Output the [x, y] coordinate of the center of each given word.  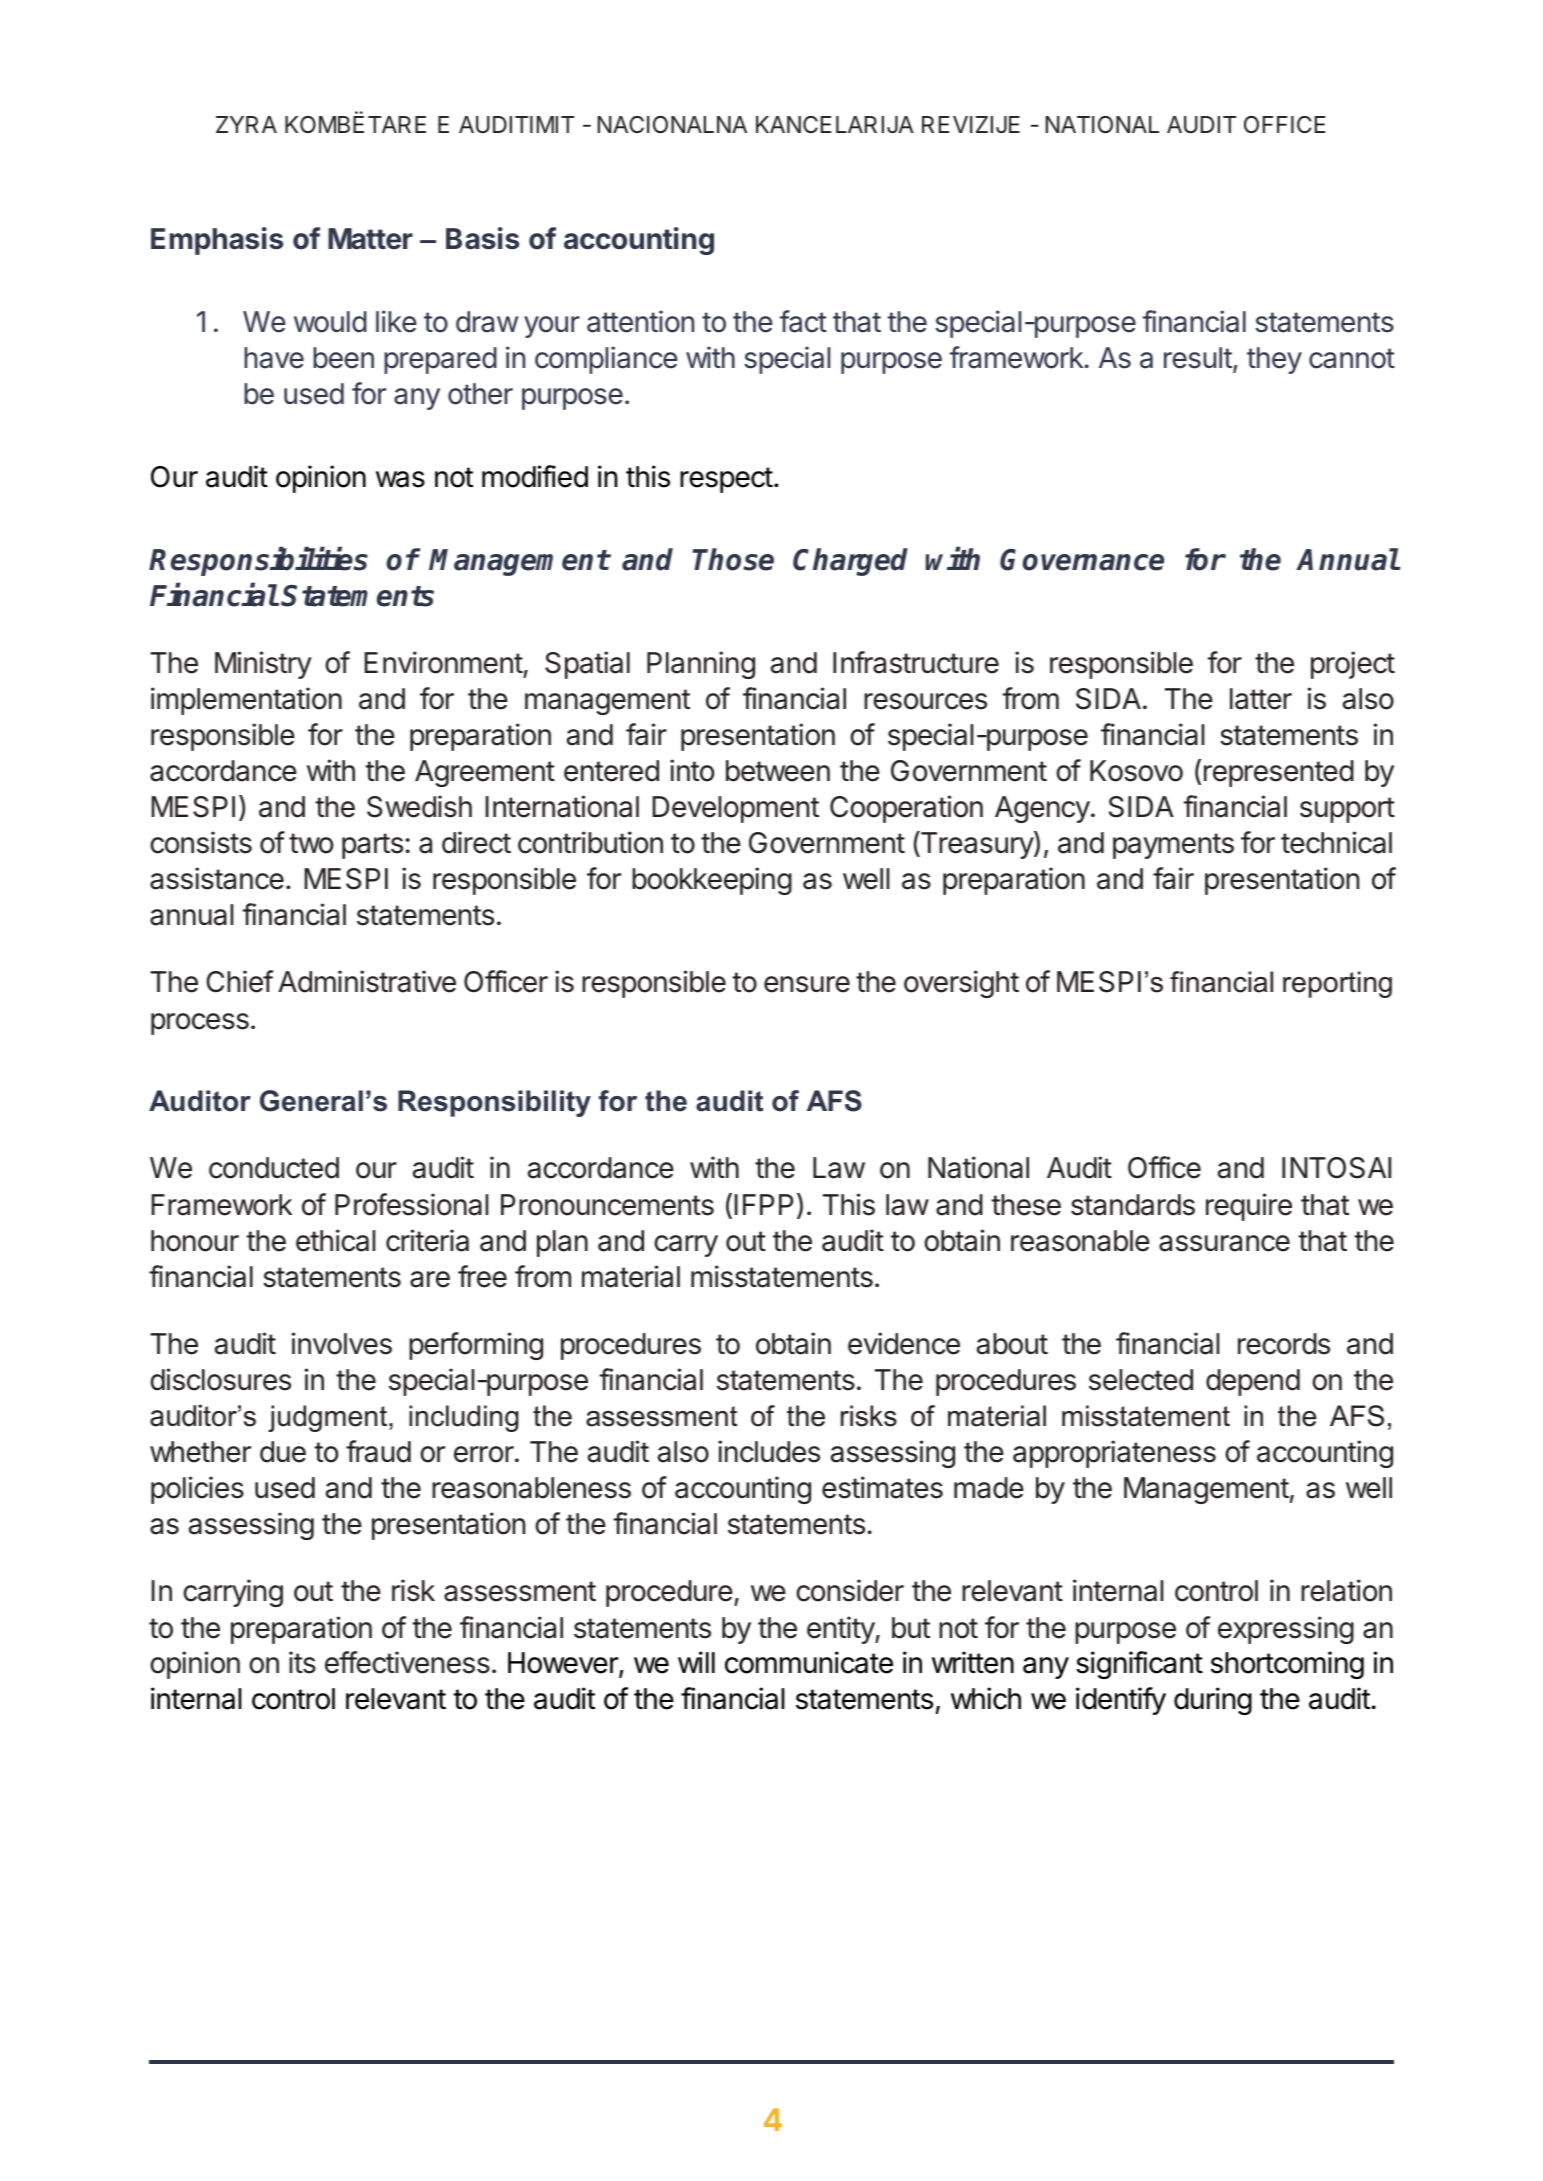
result [1198, 358]
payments [1173, 846]
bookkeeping [712, 881]
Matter [370, 239]
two [311, 843]
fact [803, 321]
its [302, 1662]
